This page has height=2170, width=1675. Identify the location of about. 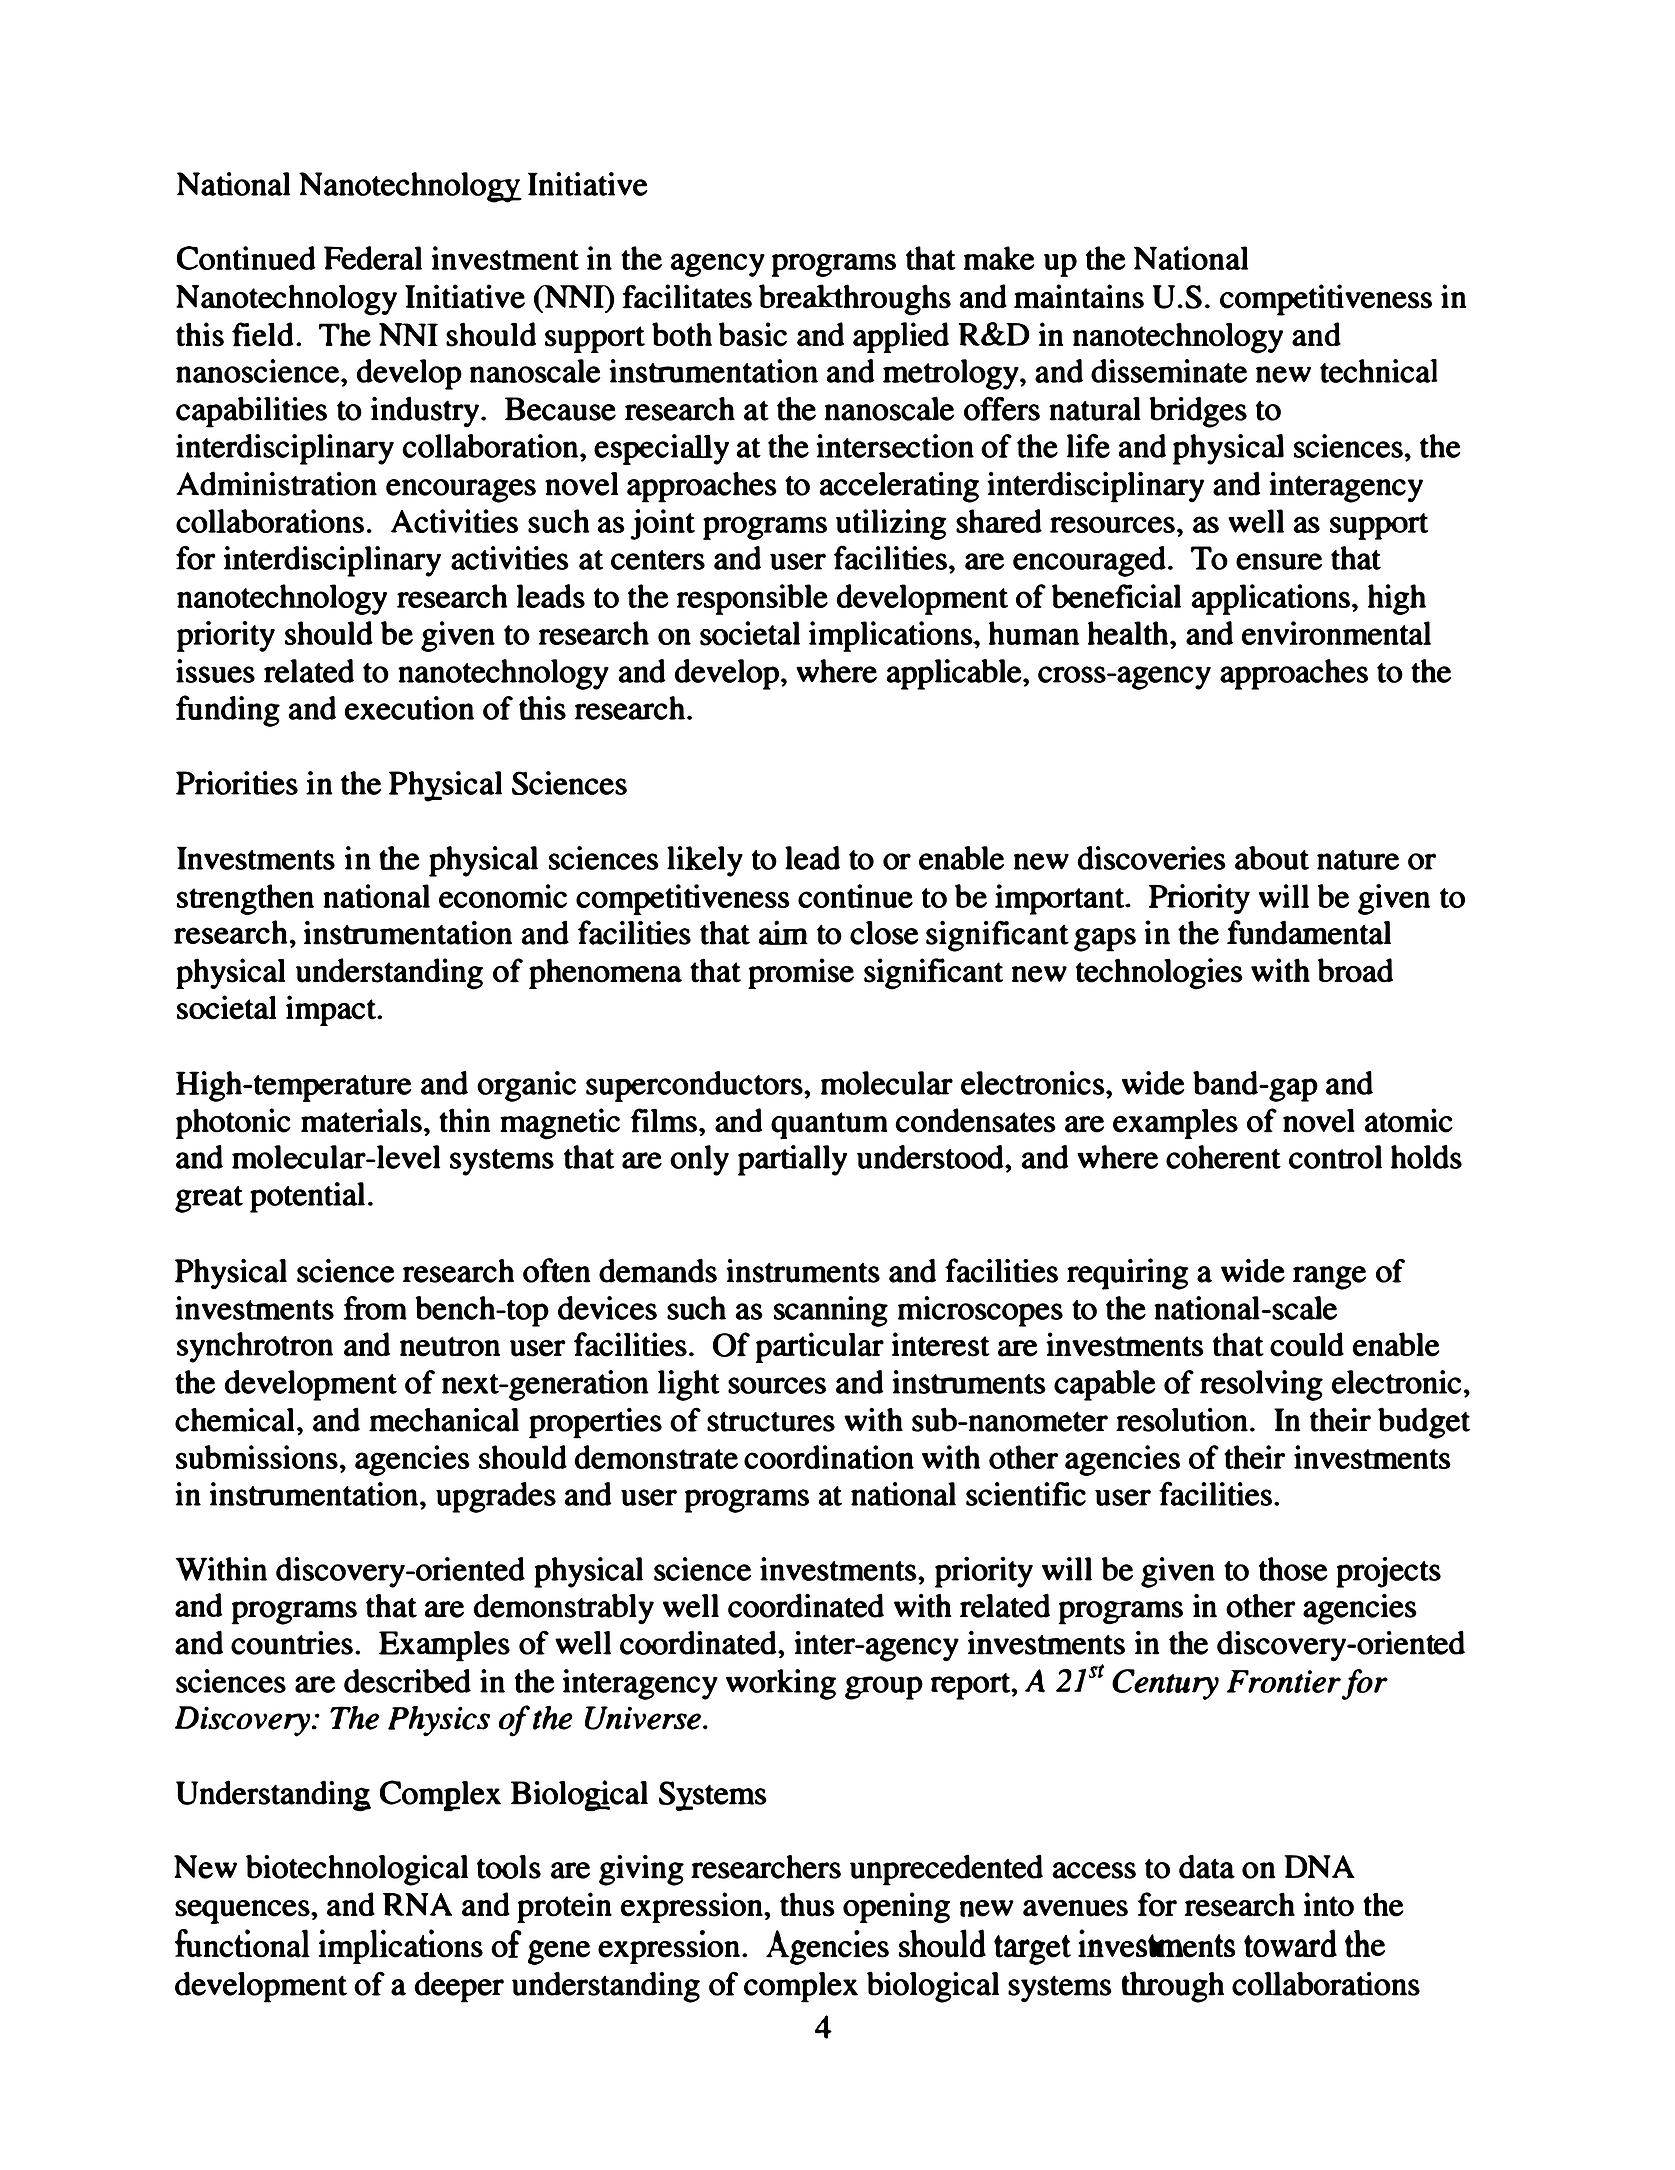
(1272, 858).
